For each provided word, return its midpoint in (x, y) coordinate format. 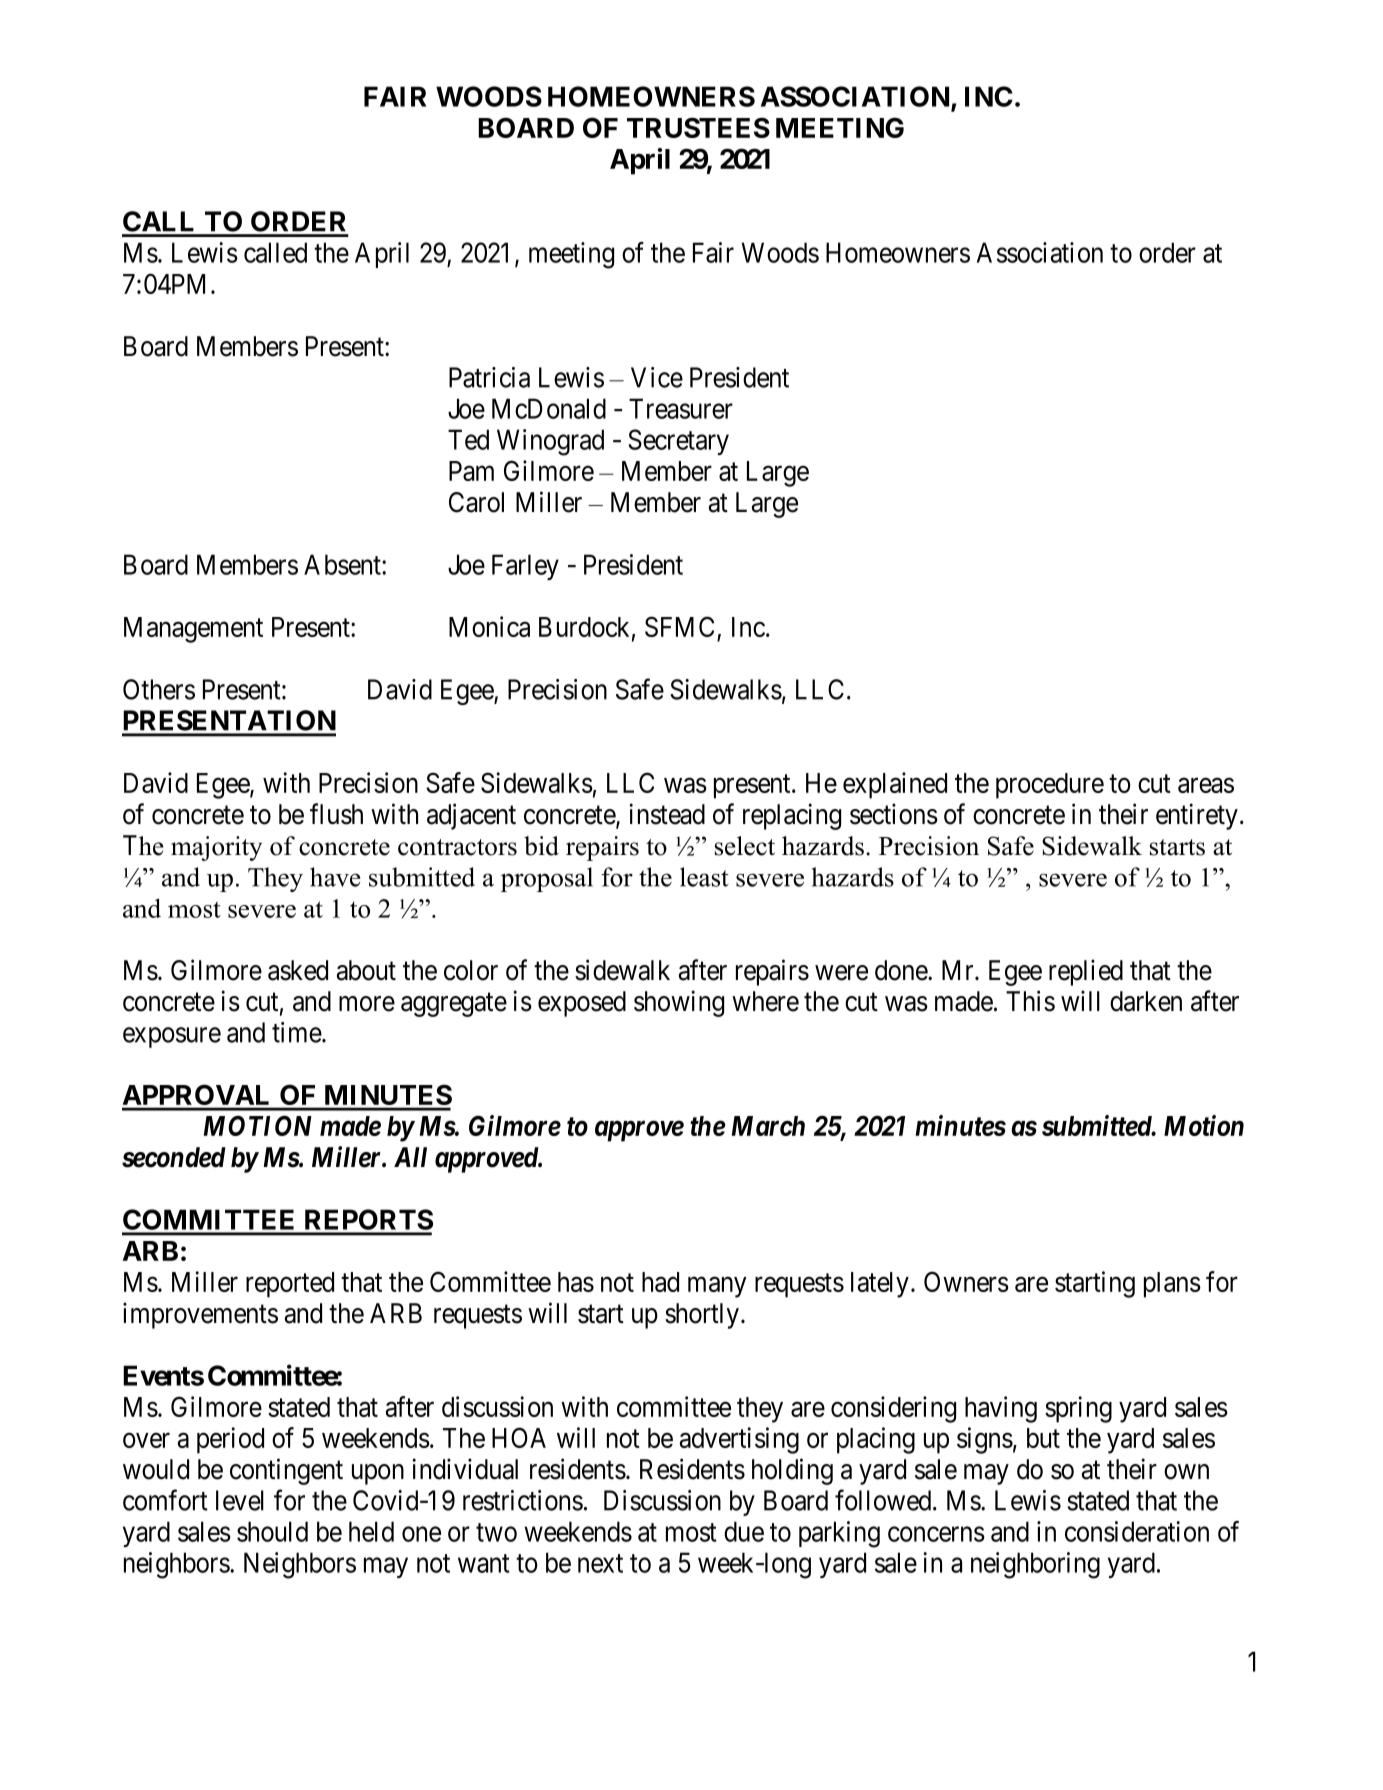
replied (1086, 972)
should (272, 1531)
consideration (1137, 1531)
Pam (471, 471)
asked (298, 970)
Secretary (678, 442)
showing (679, 1003)
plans (1172, 1285)
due (744, 1531)
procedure (1050, 786)
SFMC (681, 628)
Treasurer (681, 408)
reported (290, 1285)
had (660, 1282)
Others (159, 689)
